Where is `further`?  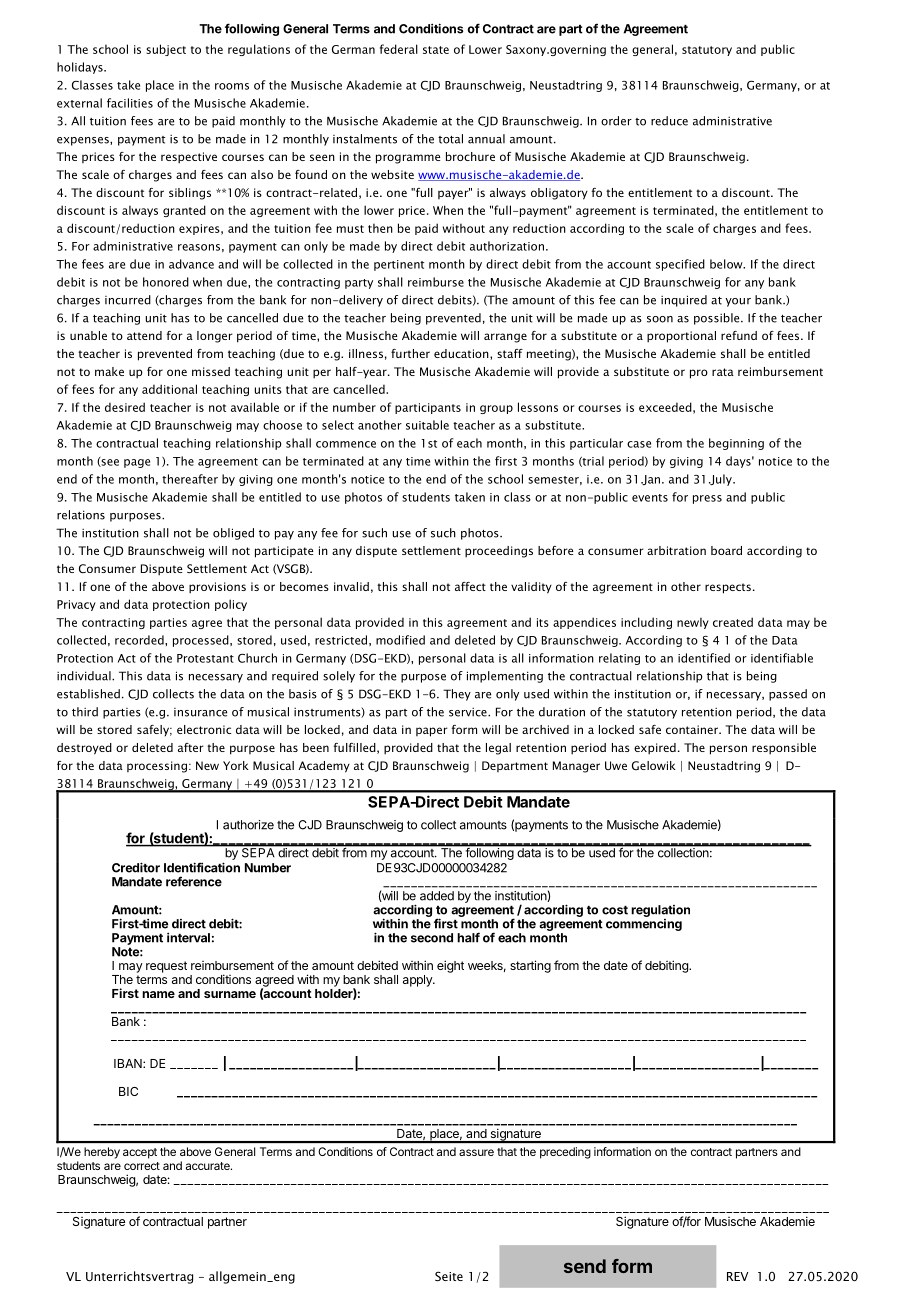
further is located at coordinates (410, 353).
